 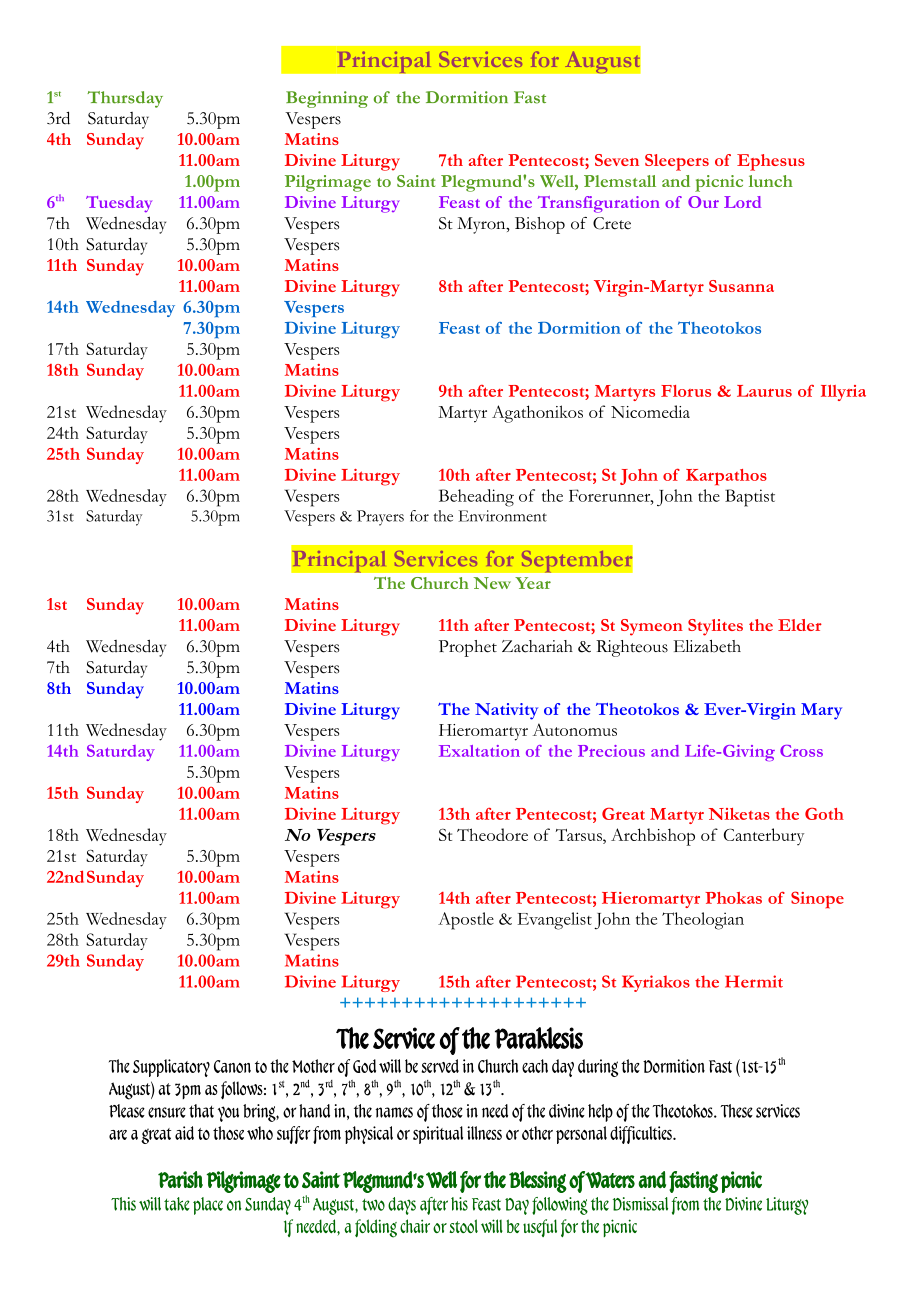 I want to click on Canon, so click(x=232, y=1066).
